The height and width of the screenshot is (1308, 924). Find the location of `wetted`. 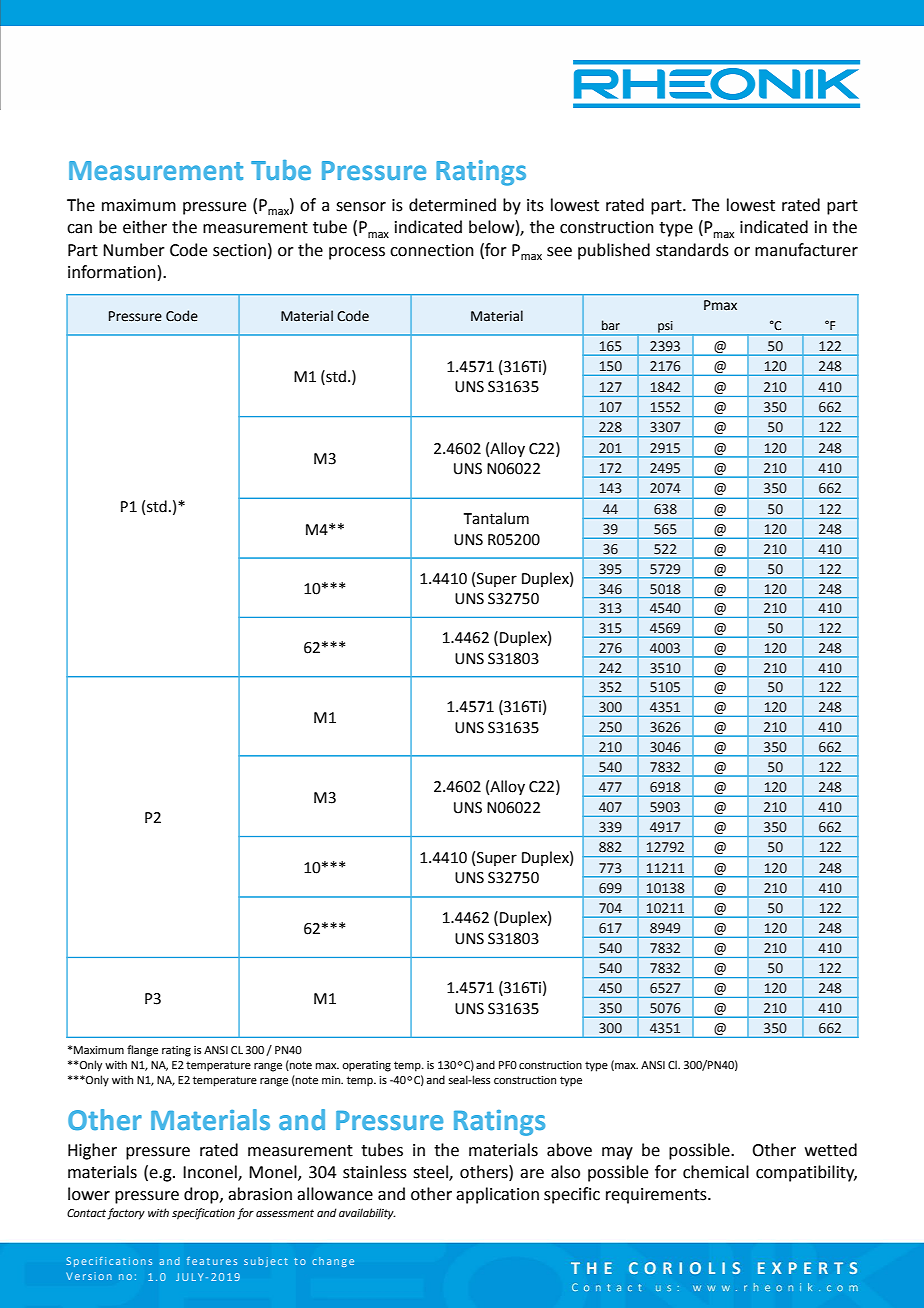

wetted is located at coordinates (831, 1150).
